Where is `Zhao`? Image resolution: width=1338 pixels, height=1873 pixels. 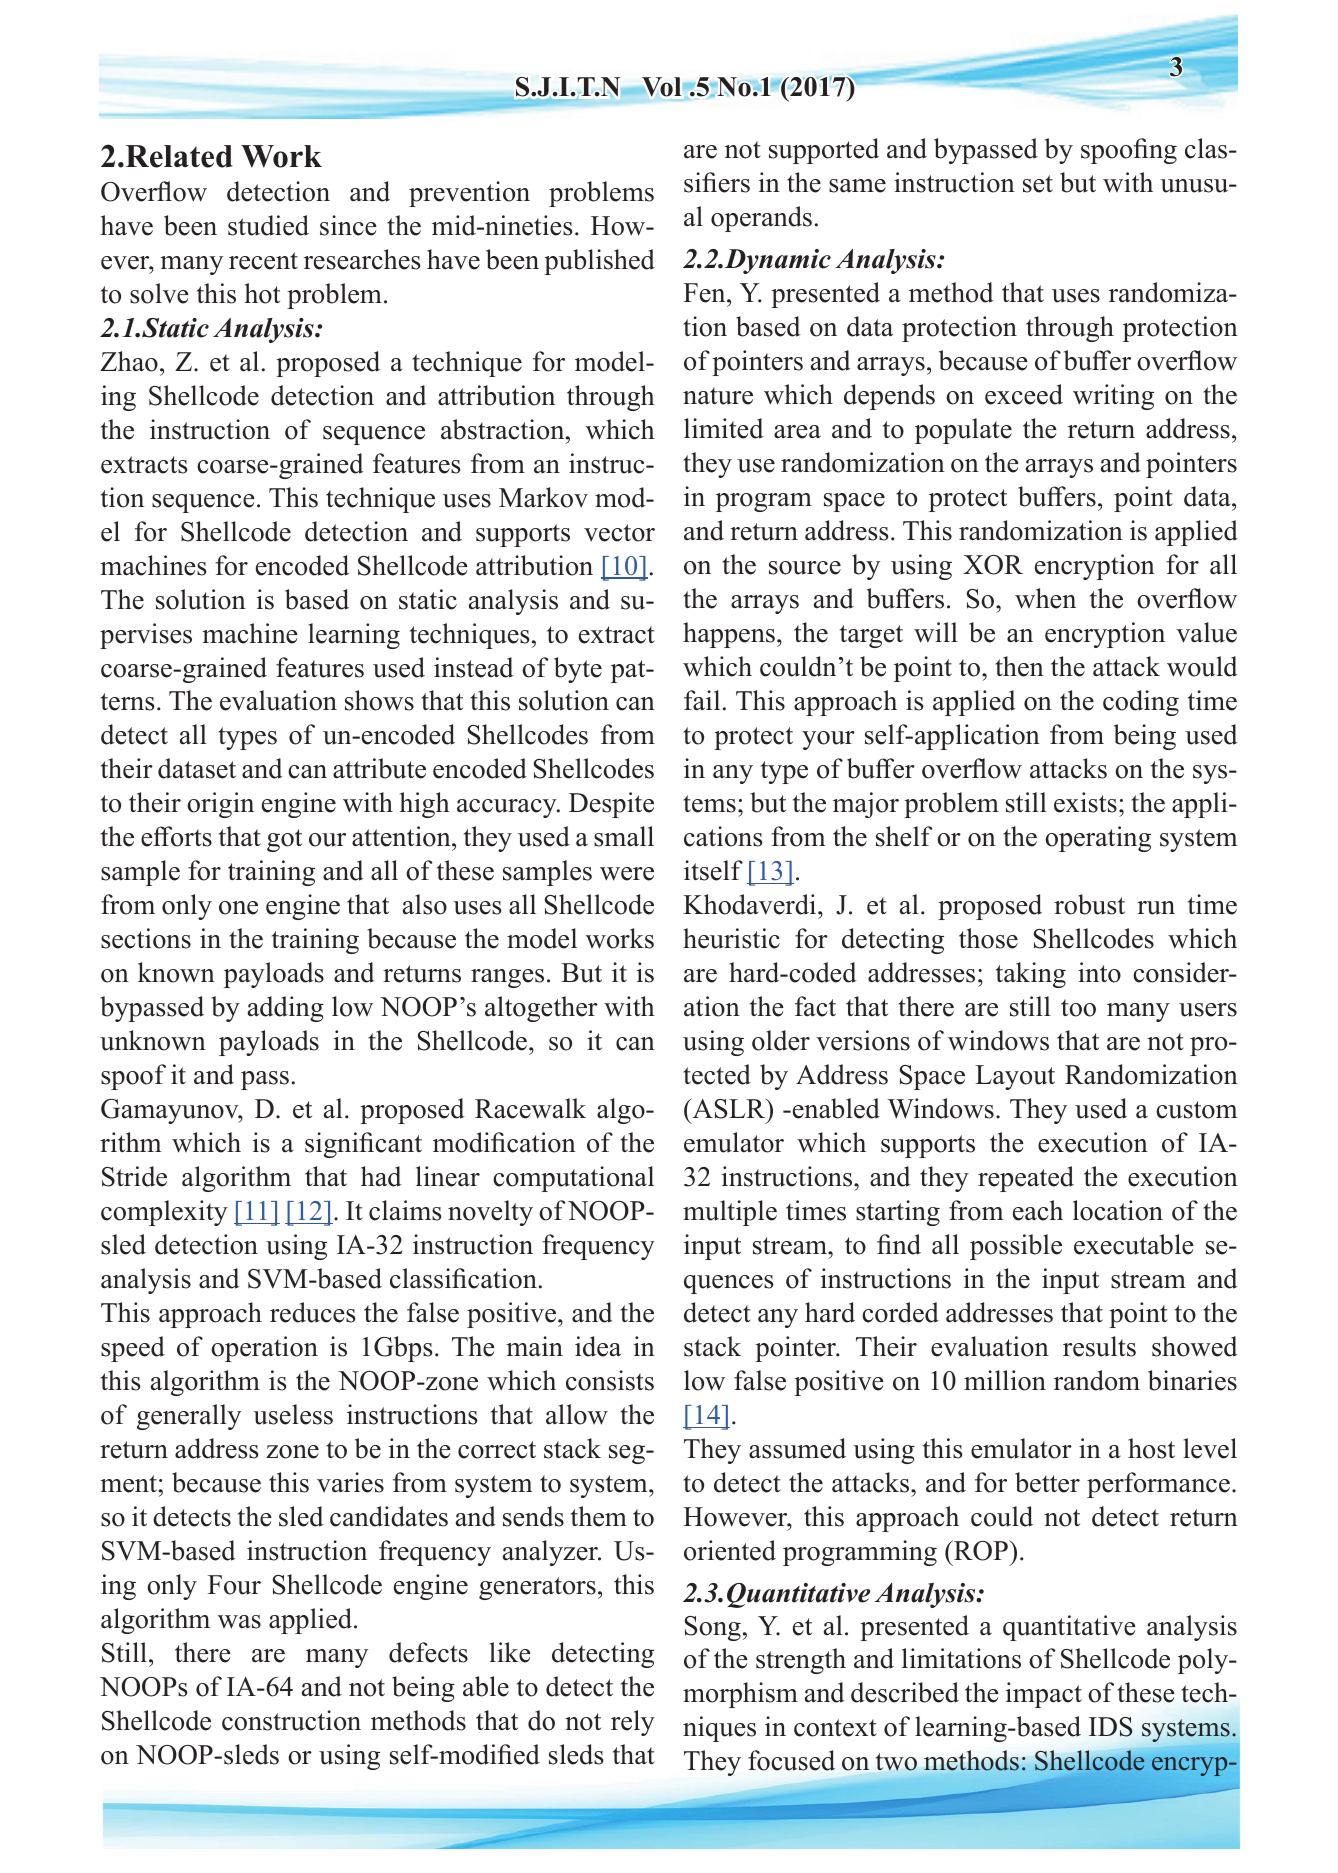 Zhao is located at coordinates (129, 361).
